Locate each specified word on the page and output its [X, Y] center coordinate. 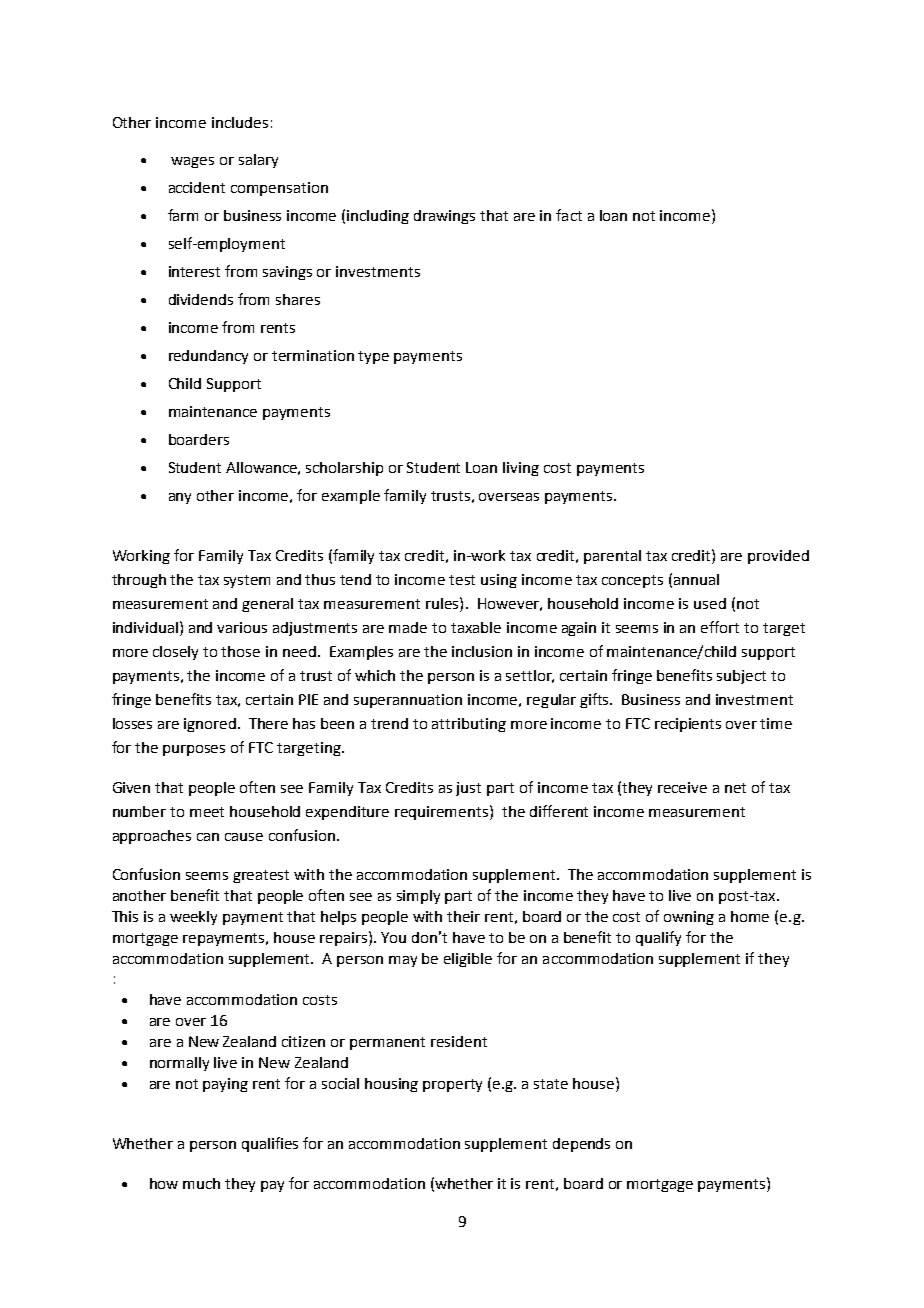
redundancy [208, 357]
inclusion [482, 651]
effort [720, 627]
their [463, 916]
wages [192, 162]
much [201, 1183]
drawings [444, 217]
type [373, 357]
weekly [193, 918]
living [521, 469]
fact [569, 215]
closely [175, 653]
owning [689, 918]
